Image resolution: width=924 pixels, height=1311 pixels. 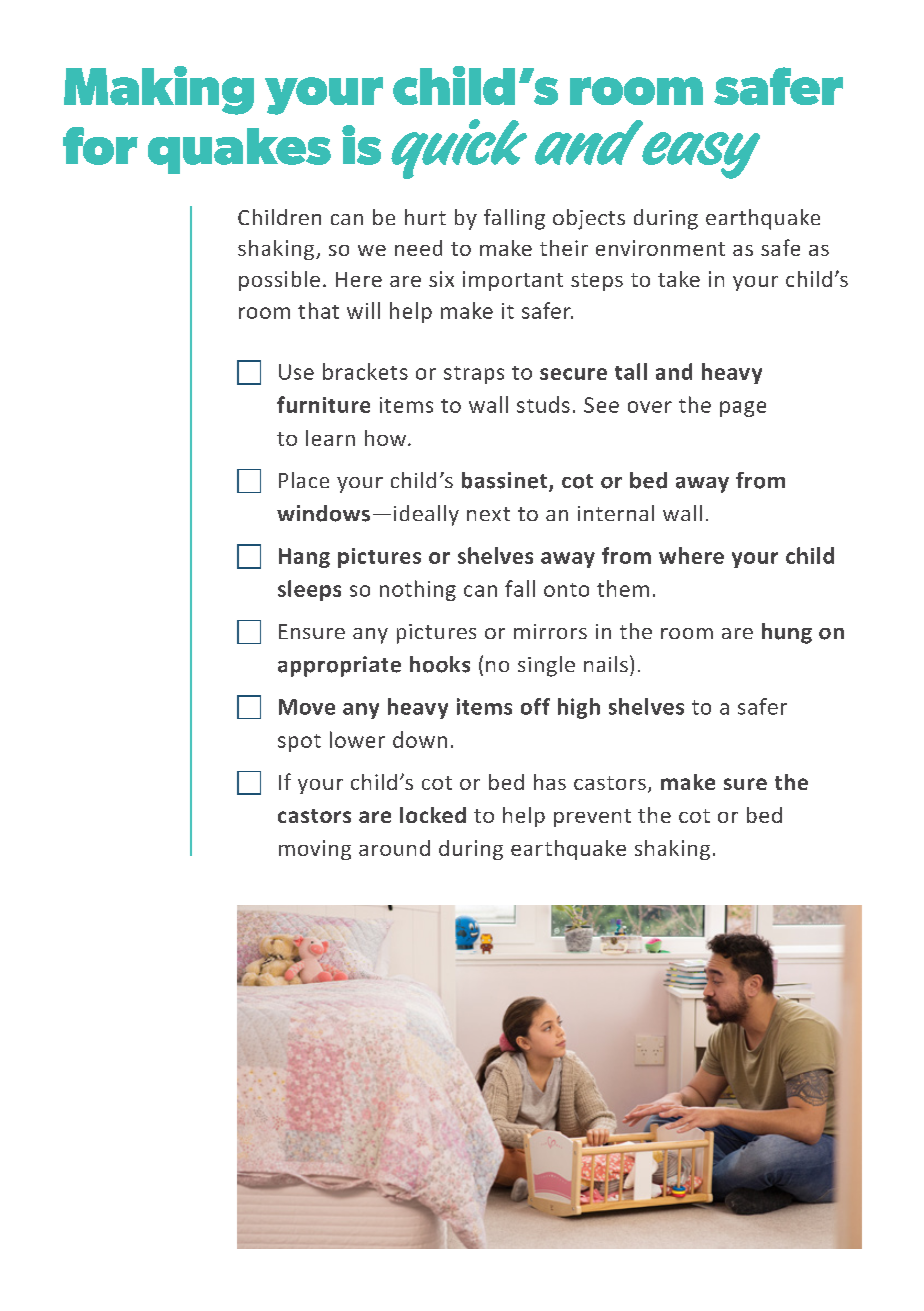 What do you see at coordinates (304, 480) in the screenshot?
I see `Place` at bounding box center [304, 480].
